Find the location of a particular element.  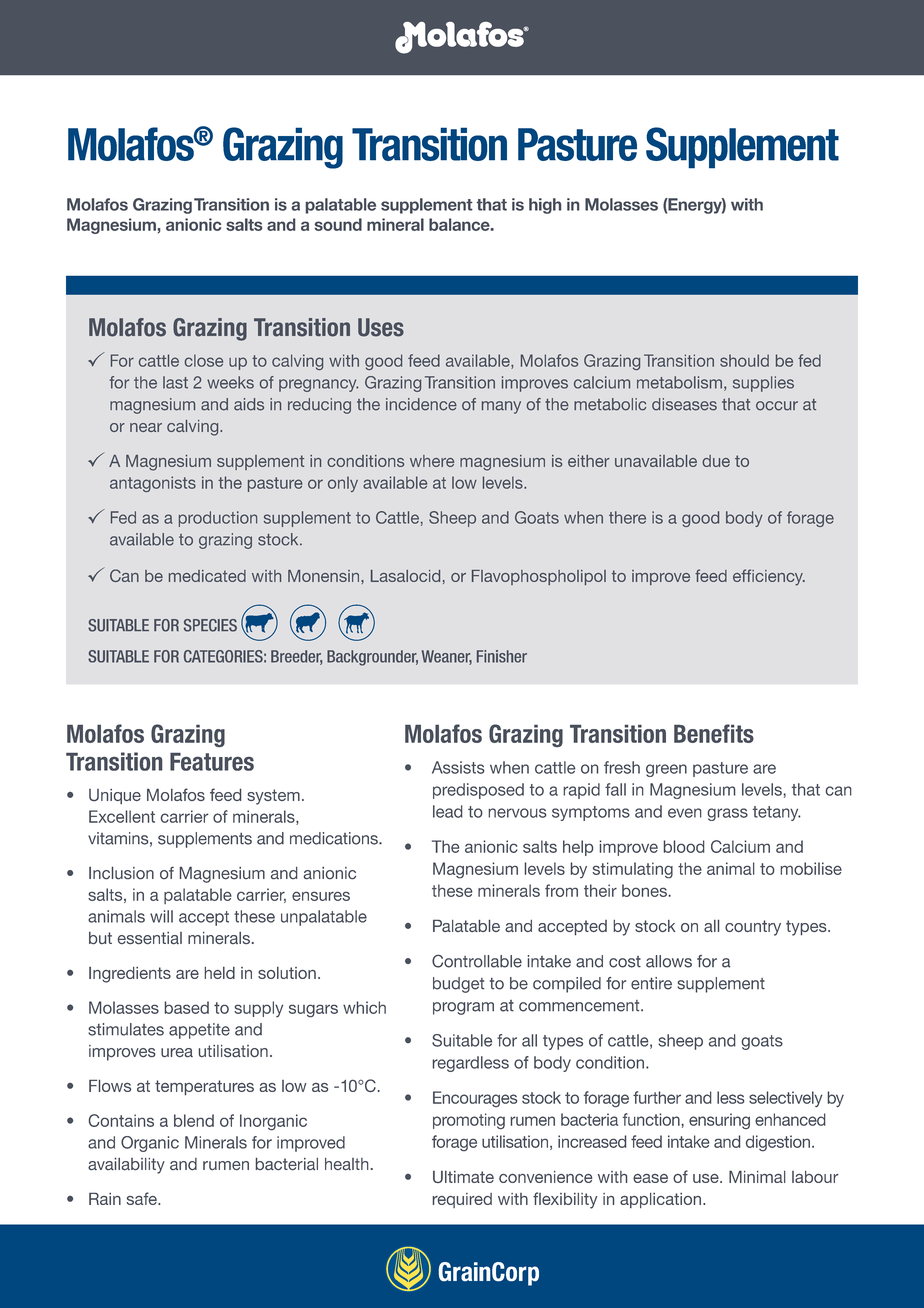

where is located at coordinates (432, 461).
